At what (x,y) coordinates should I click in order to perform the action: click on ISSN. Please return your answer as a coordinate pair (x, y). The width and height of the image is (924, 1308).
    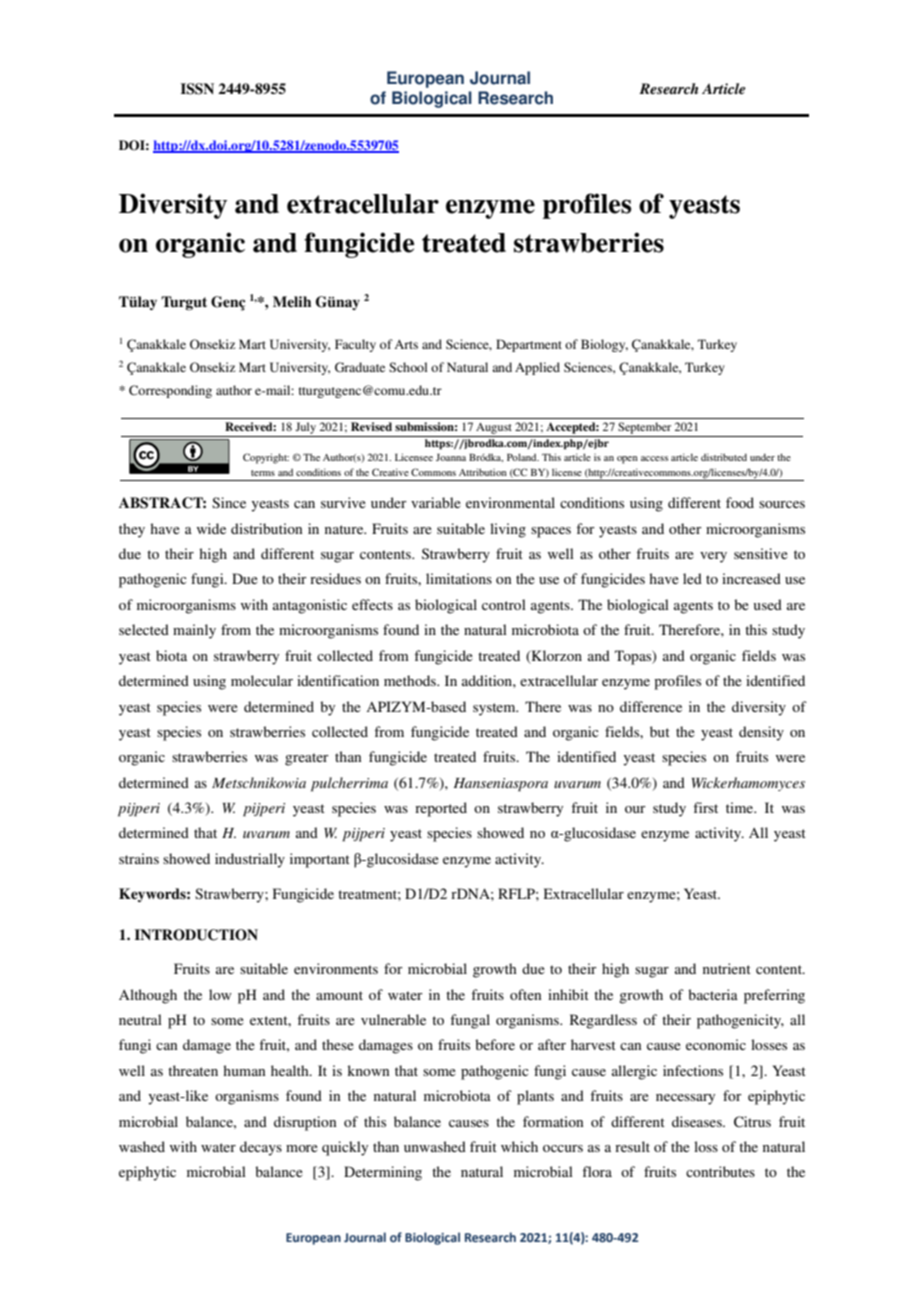
    Looking at the image, I should click on (197, 89).
